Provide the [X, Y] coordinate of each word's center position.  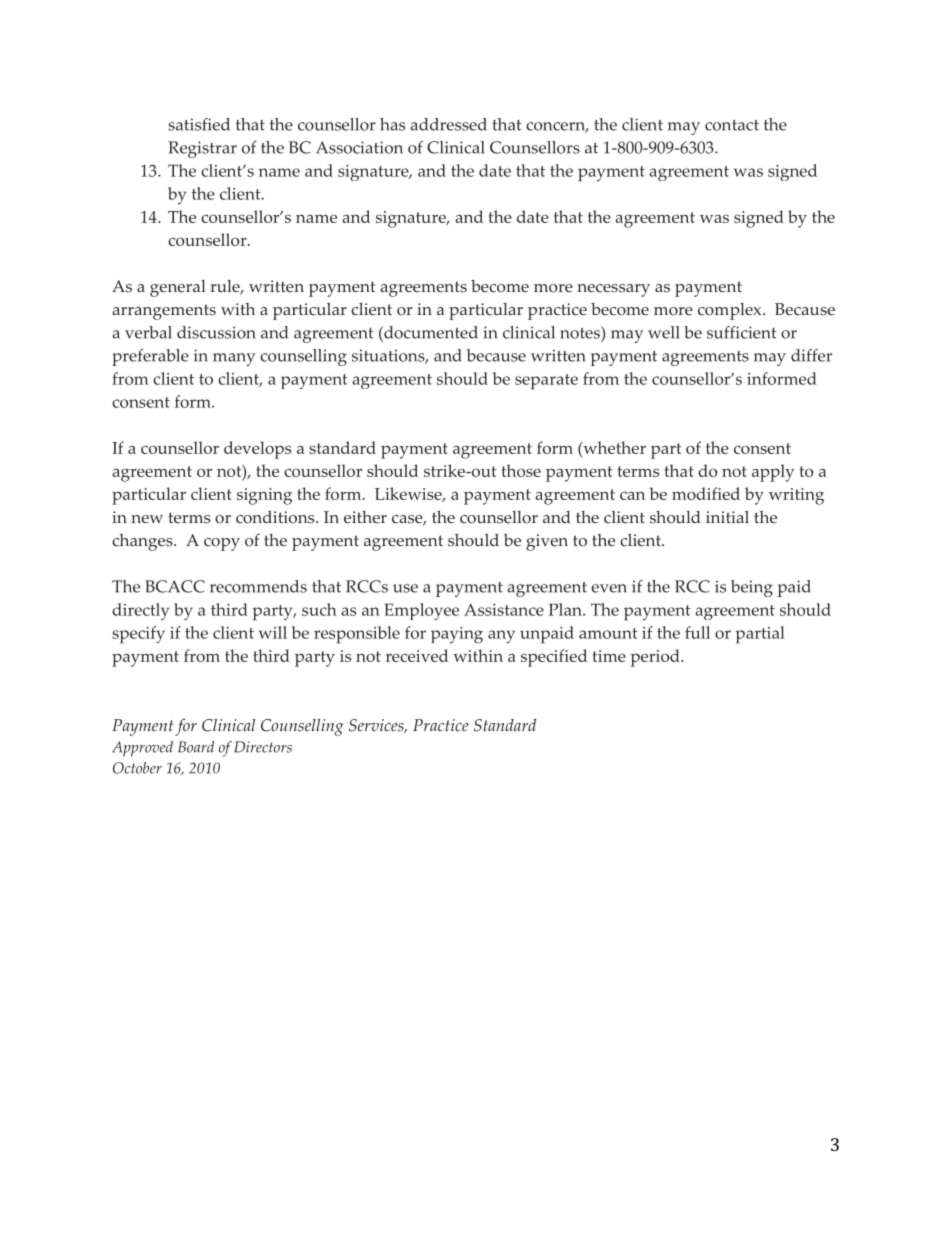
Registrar [202, 149]
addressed [448, 124]
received [417, 655]
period [656, 658]
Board [196, 747]
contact [732, 125]
